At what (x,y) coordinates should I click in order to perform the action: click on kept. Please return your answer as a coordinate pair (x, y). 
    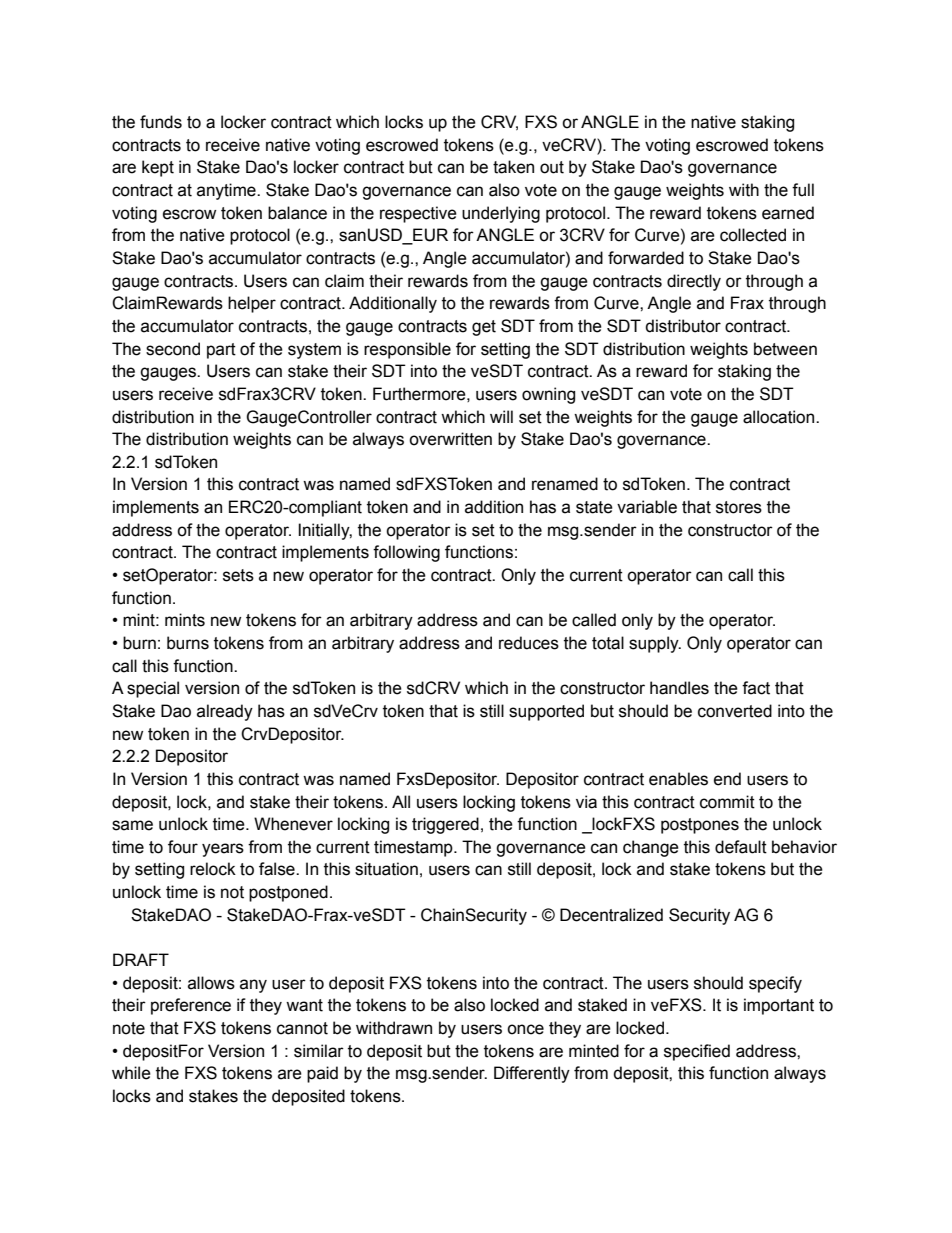
    Looking at the image, I should click on (158, 168).
